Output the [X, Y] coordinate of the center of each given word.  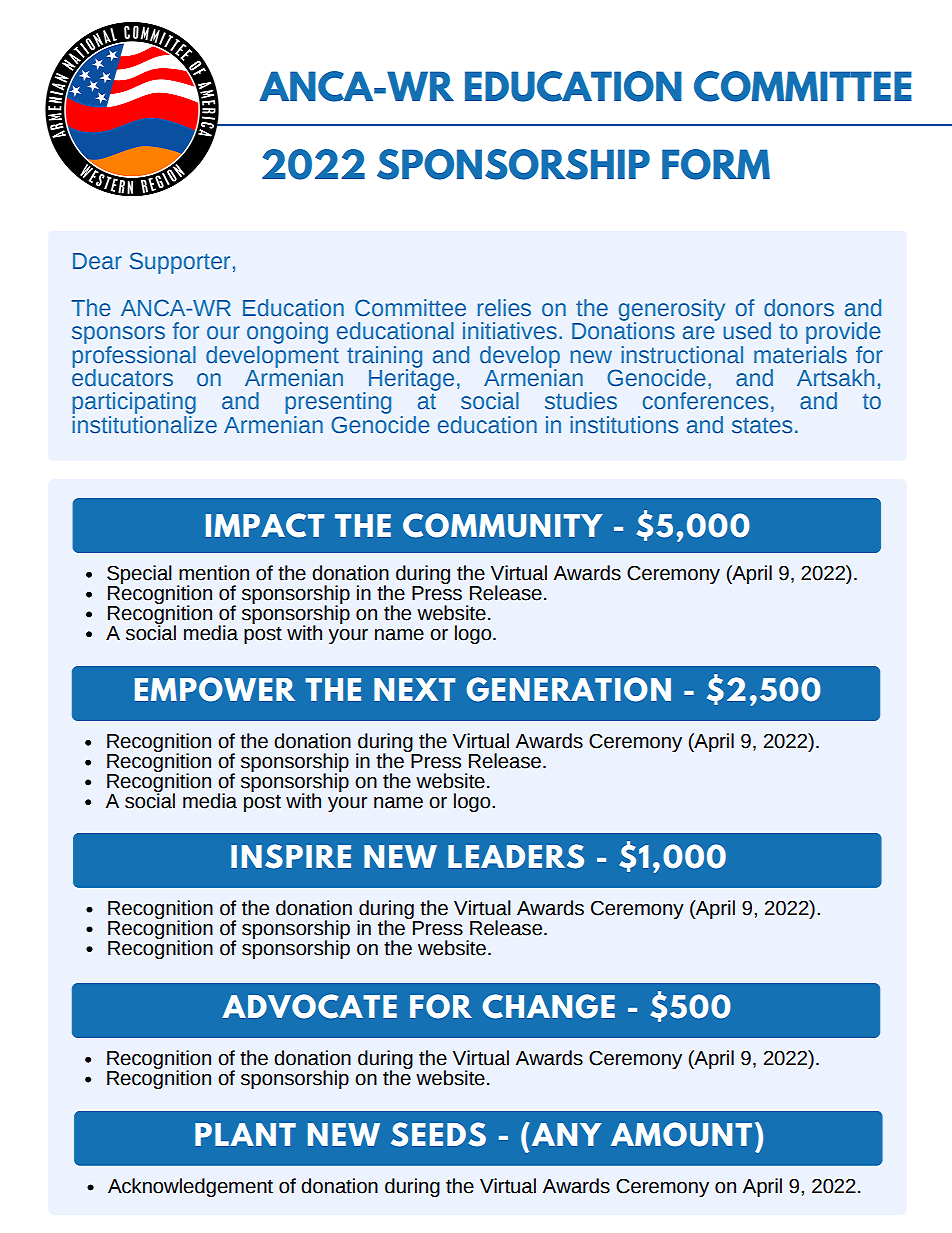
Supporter [180, 263]
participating [134, 404]
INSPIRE [291, 856]
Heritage [411, 378]
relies [504, 308]
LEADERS [516, 856]
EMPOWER [215, 689]
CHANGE [549, 1006]
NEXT [414, 689]
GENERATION [569, 689]
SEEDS [438, 1134]
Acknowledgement [190, 1187]
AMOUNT [681, 1134]
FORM [716, 164]
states [762, 426]
